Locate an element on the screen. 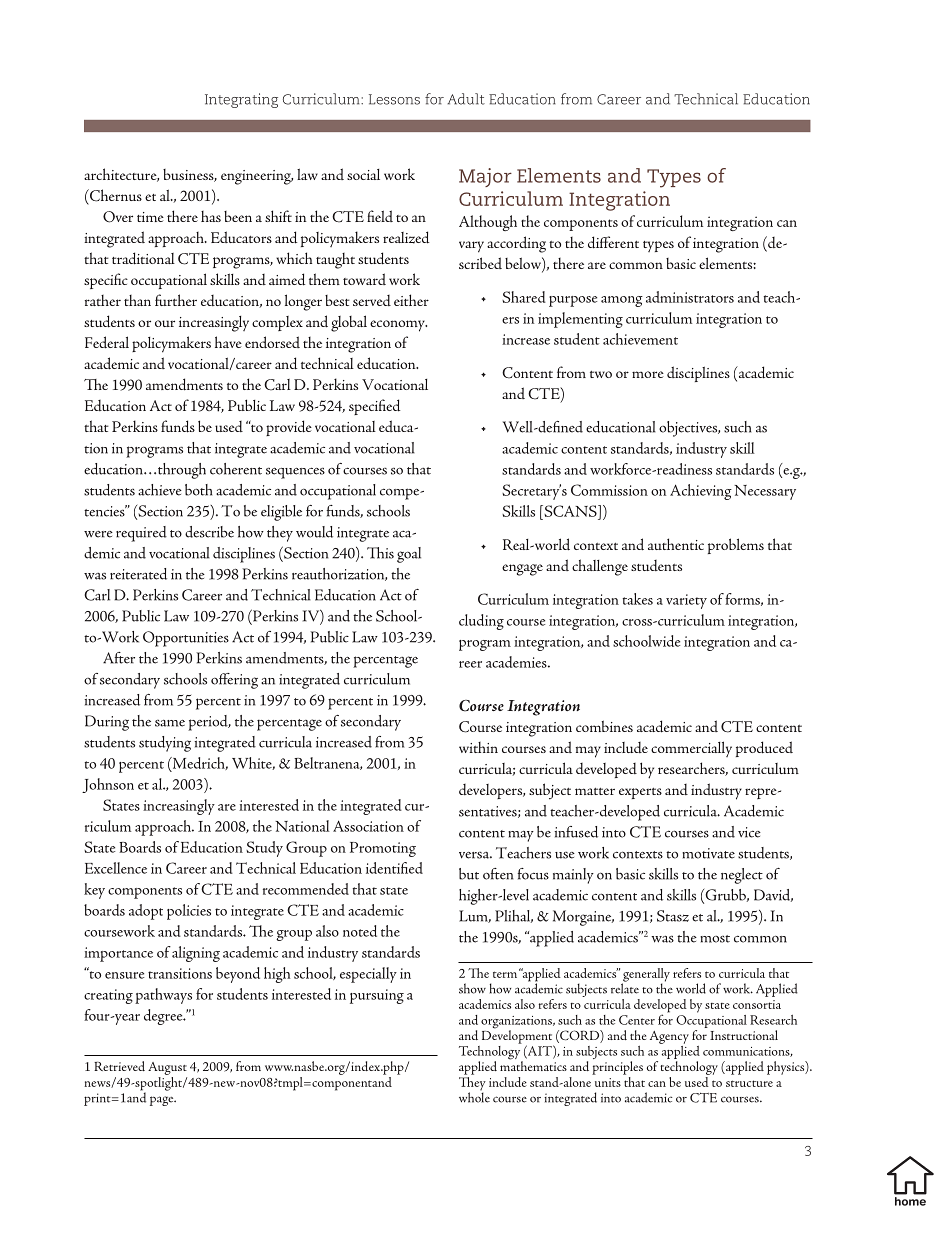 The height and width of the screenshot is (1233, 952). have is located at coordinates (228, 342).
